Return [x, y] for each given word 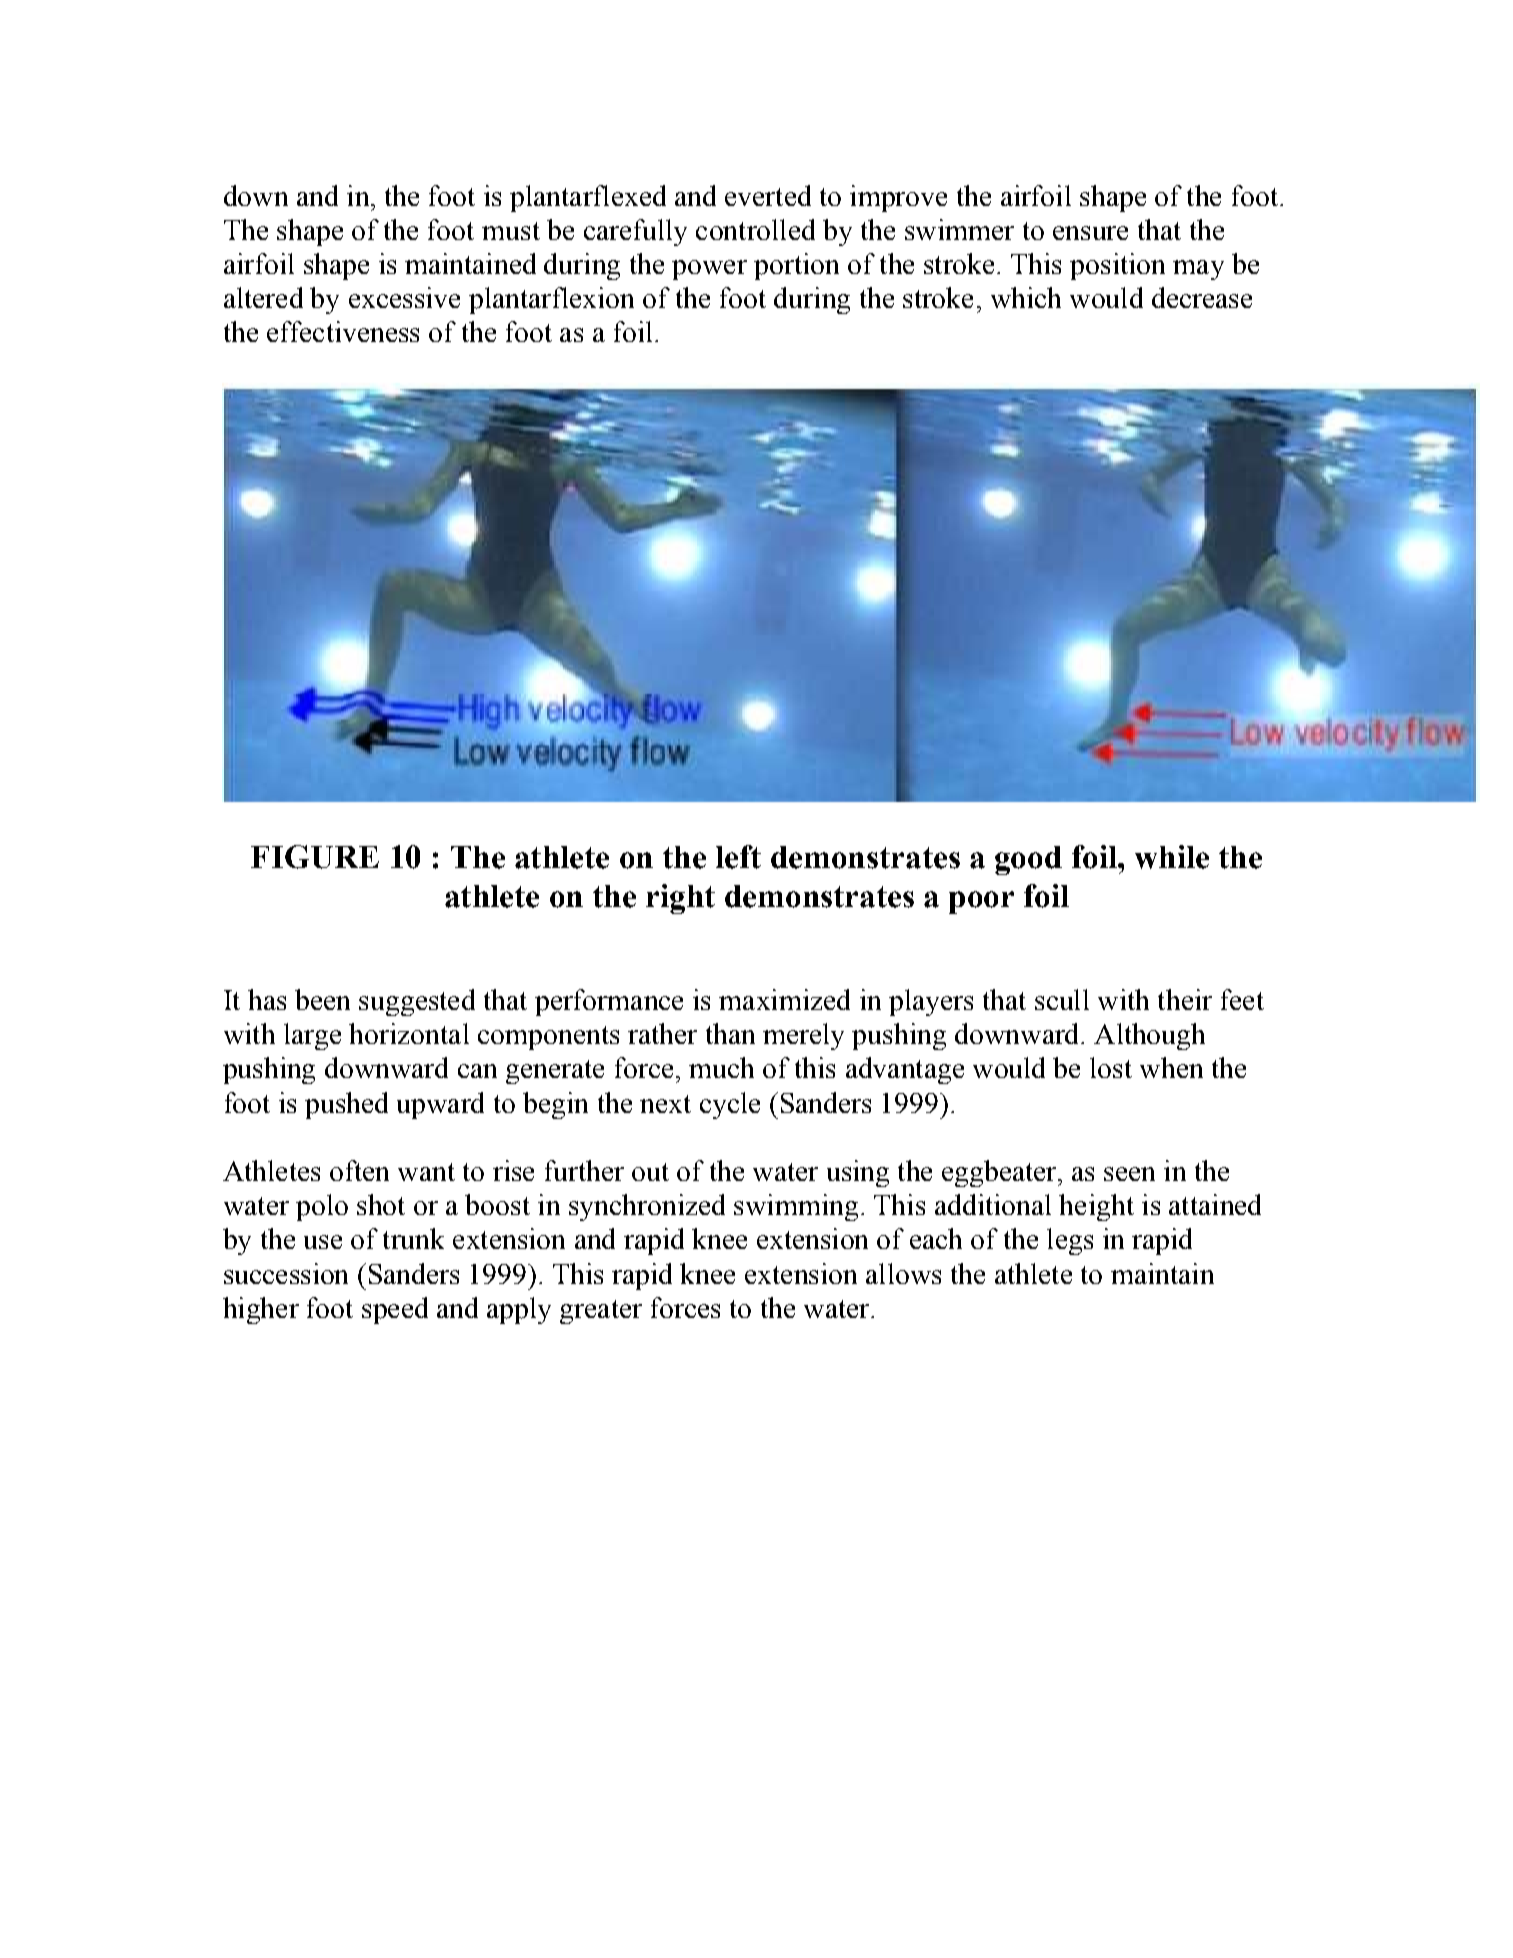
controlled [755, 229]
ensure [1090, 233]
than [730, 1033]
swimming [796, 1207]
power [709, 270]
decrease [1202, 297]
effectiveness [343, 331]
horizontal [409, 1033]
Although [1149, 1036]
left [738, 857]
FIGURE [315, 857]
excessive [404, 297]
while [1172, 857]
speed [395, 1310]
